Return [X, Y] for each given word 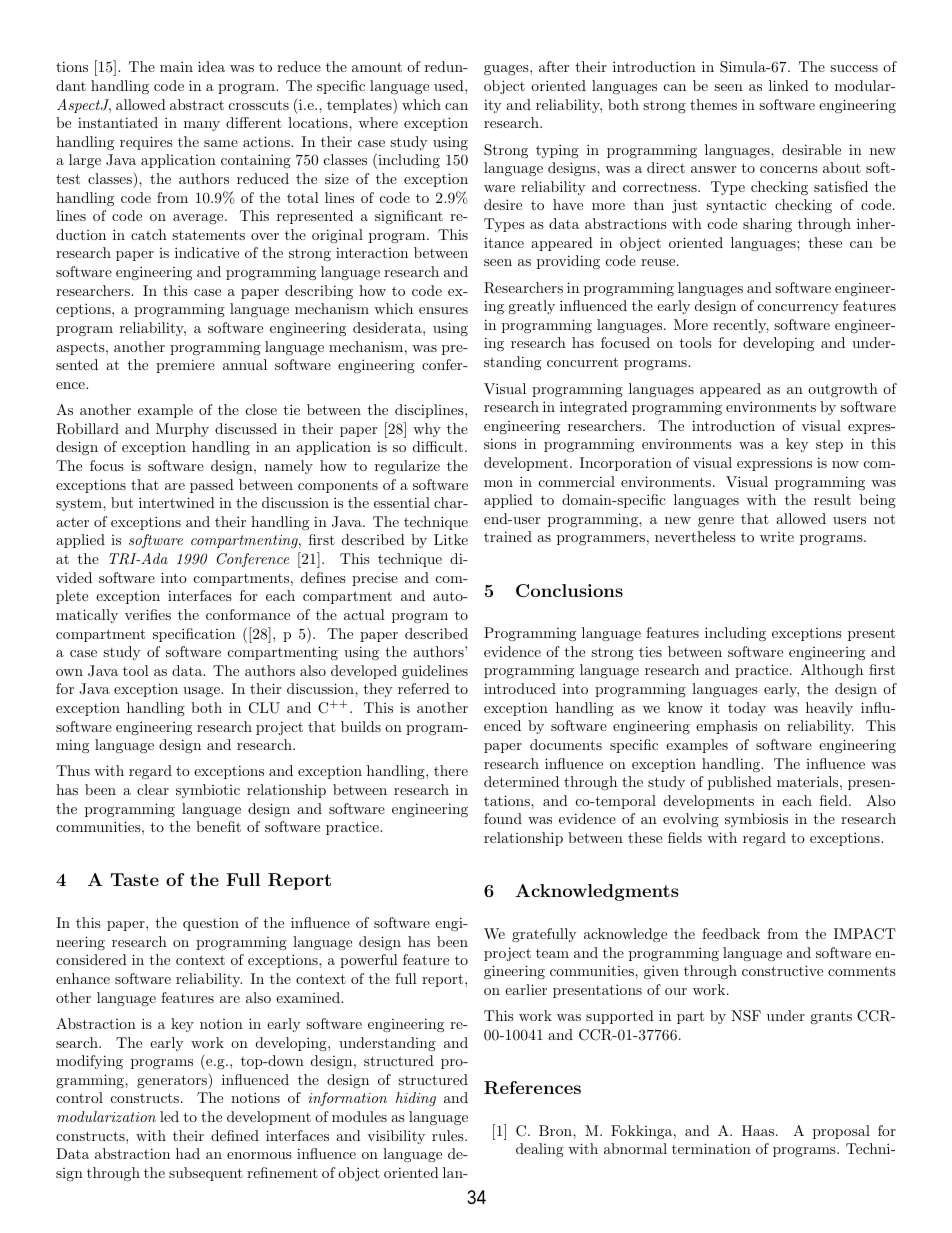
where [378, 122]
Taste [135, 879]
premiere [185, 366]
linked [789, 85]
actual [364, 614]
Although [832, 671]
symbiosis [756, 820]
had [188, 1153]
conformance [248, 614]
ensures [443, 310]
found [503, 818]
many [202, 126]
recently [741, 326]
